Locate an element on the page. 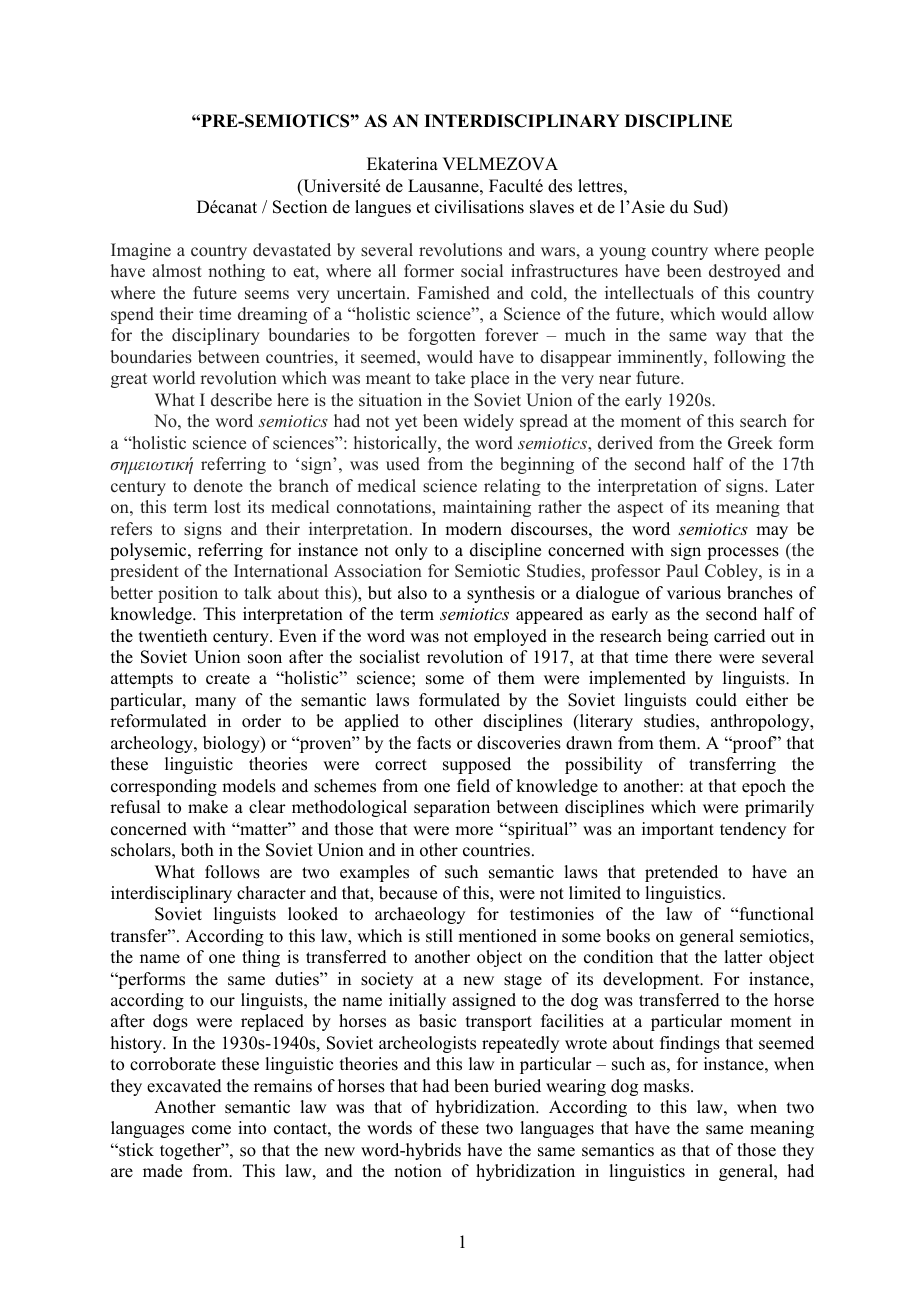 The height and width of the document is (1308, 924). civilisations is located at coordinates (479, 207).
